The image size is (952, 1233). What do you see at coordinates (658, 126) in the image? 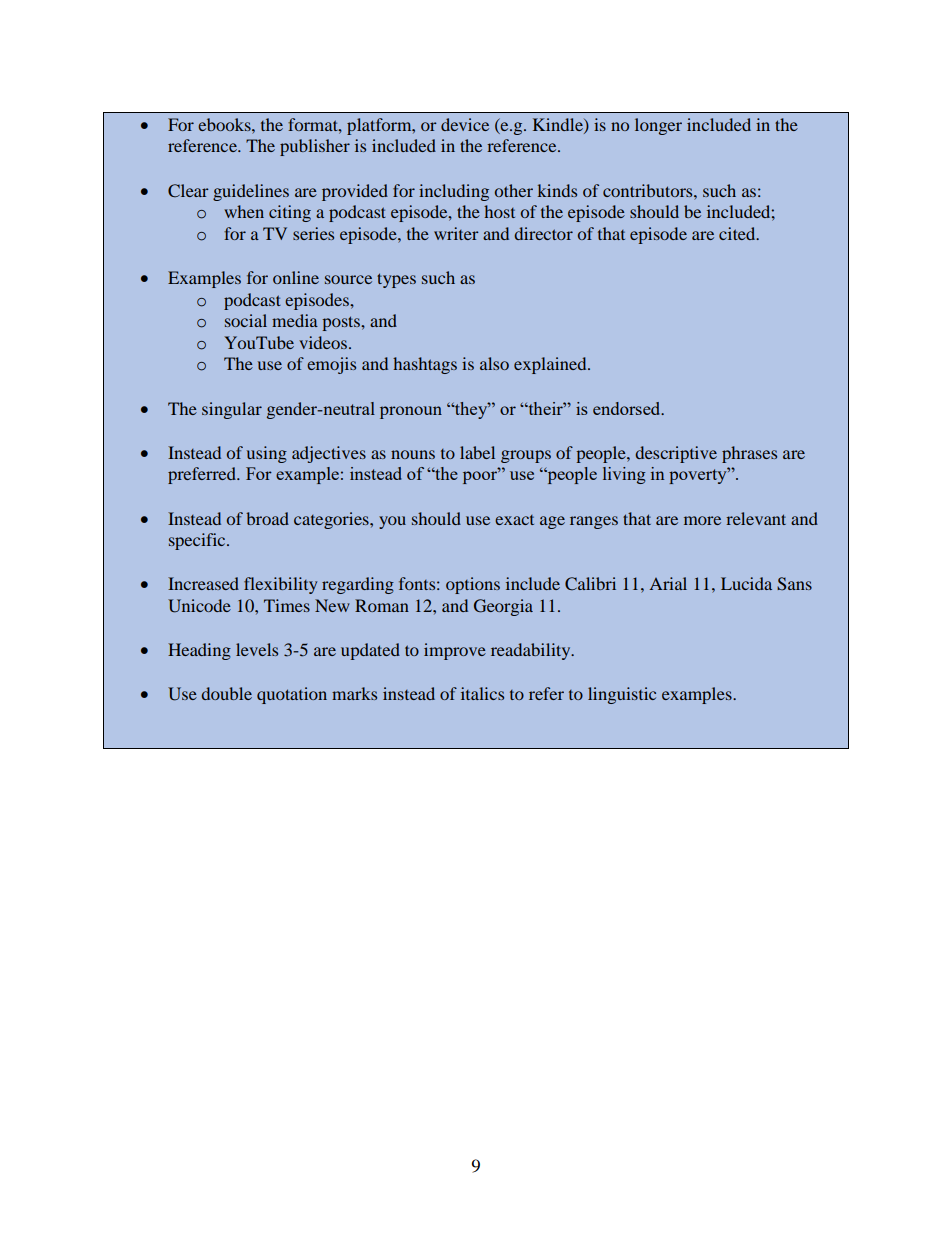
I see `longer` at bounding box center [658, 126].
